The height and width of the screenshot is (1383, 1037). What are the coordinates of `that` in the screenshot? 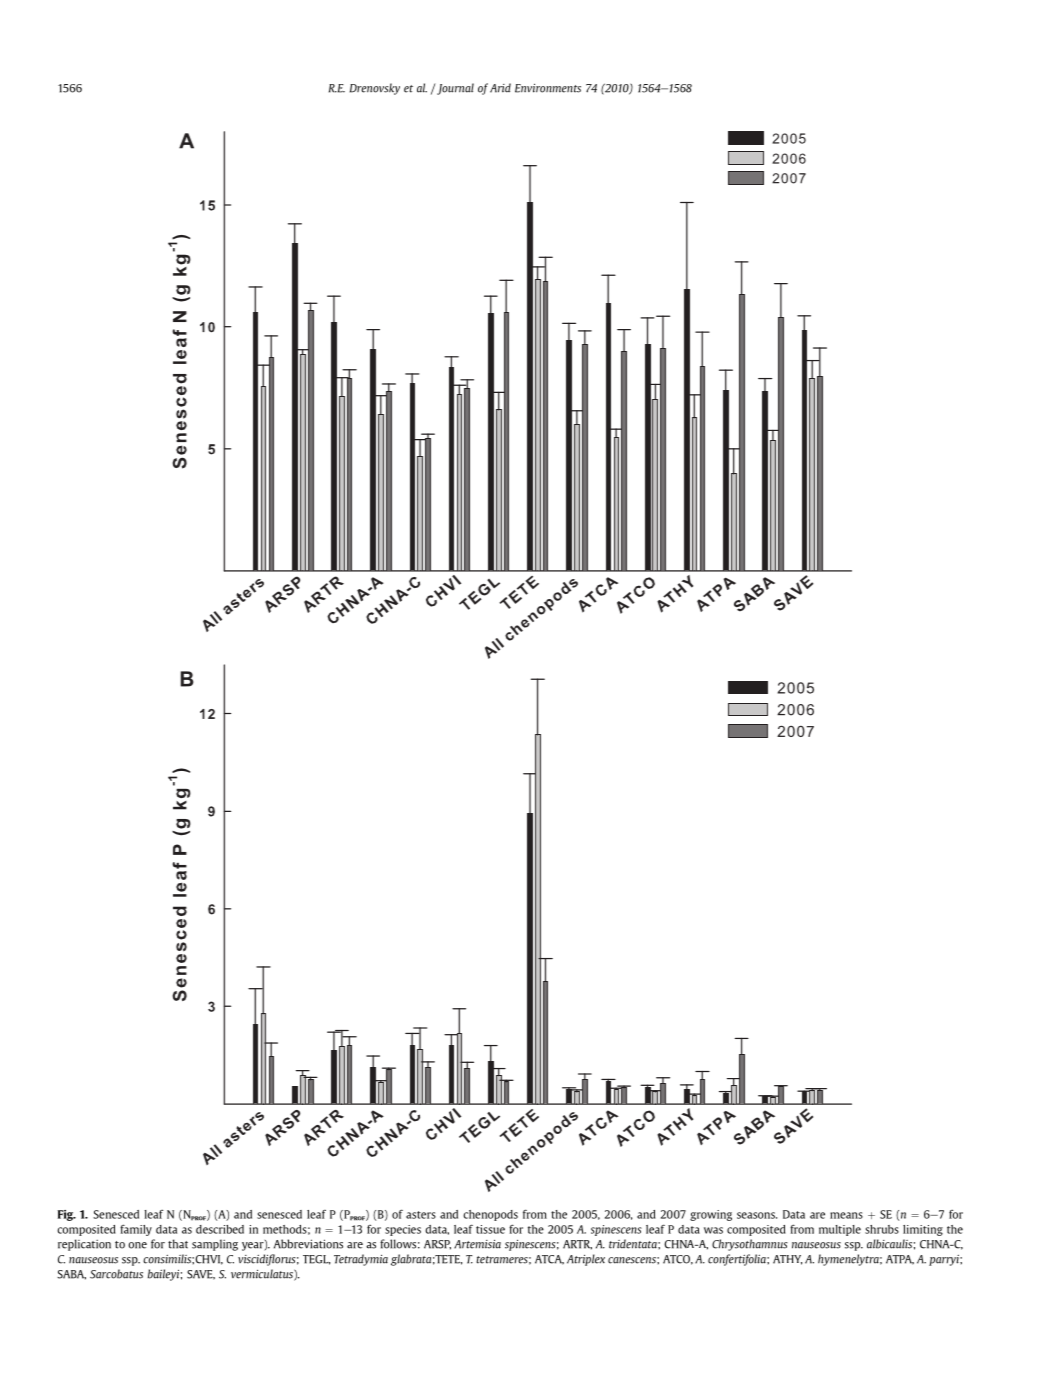 It's located at (178, 1244).
